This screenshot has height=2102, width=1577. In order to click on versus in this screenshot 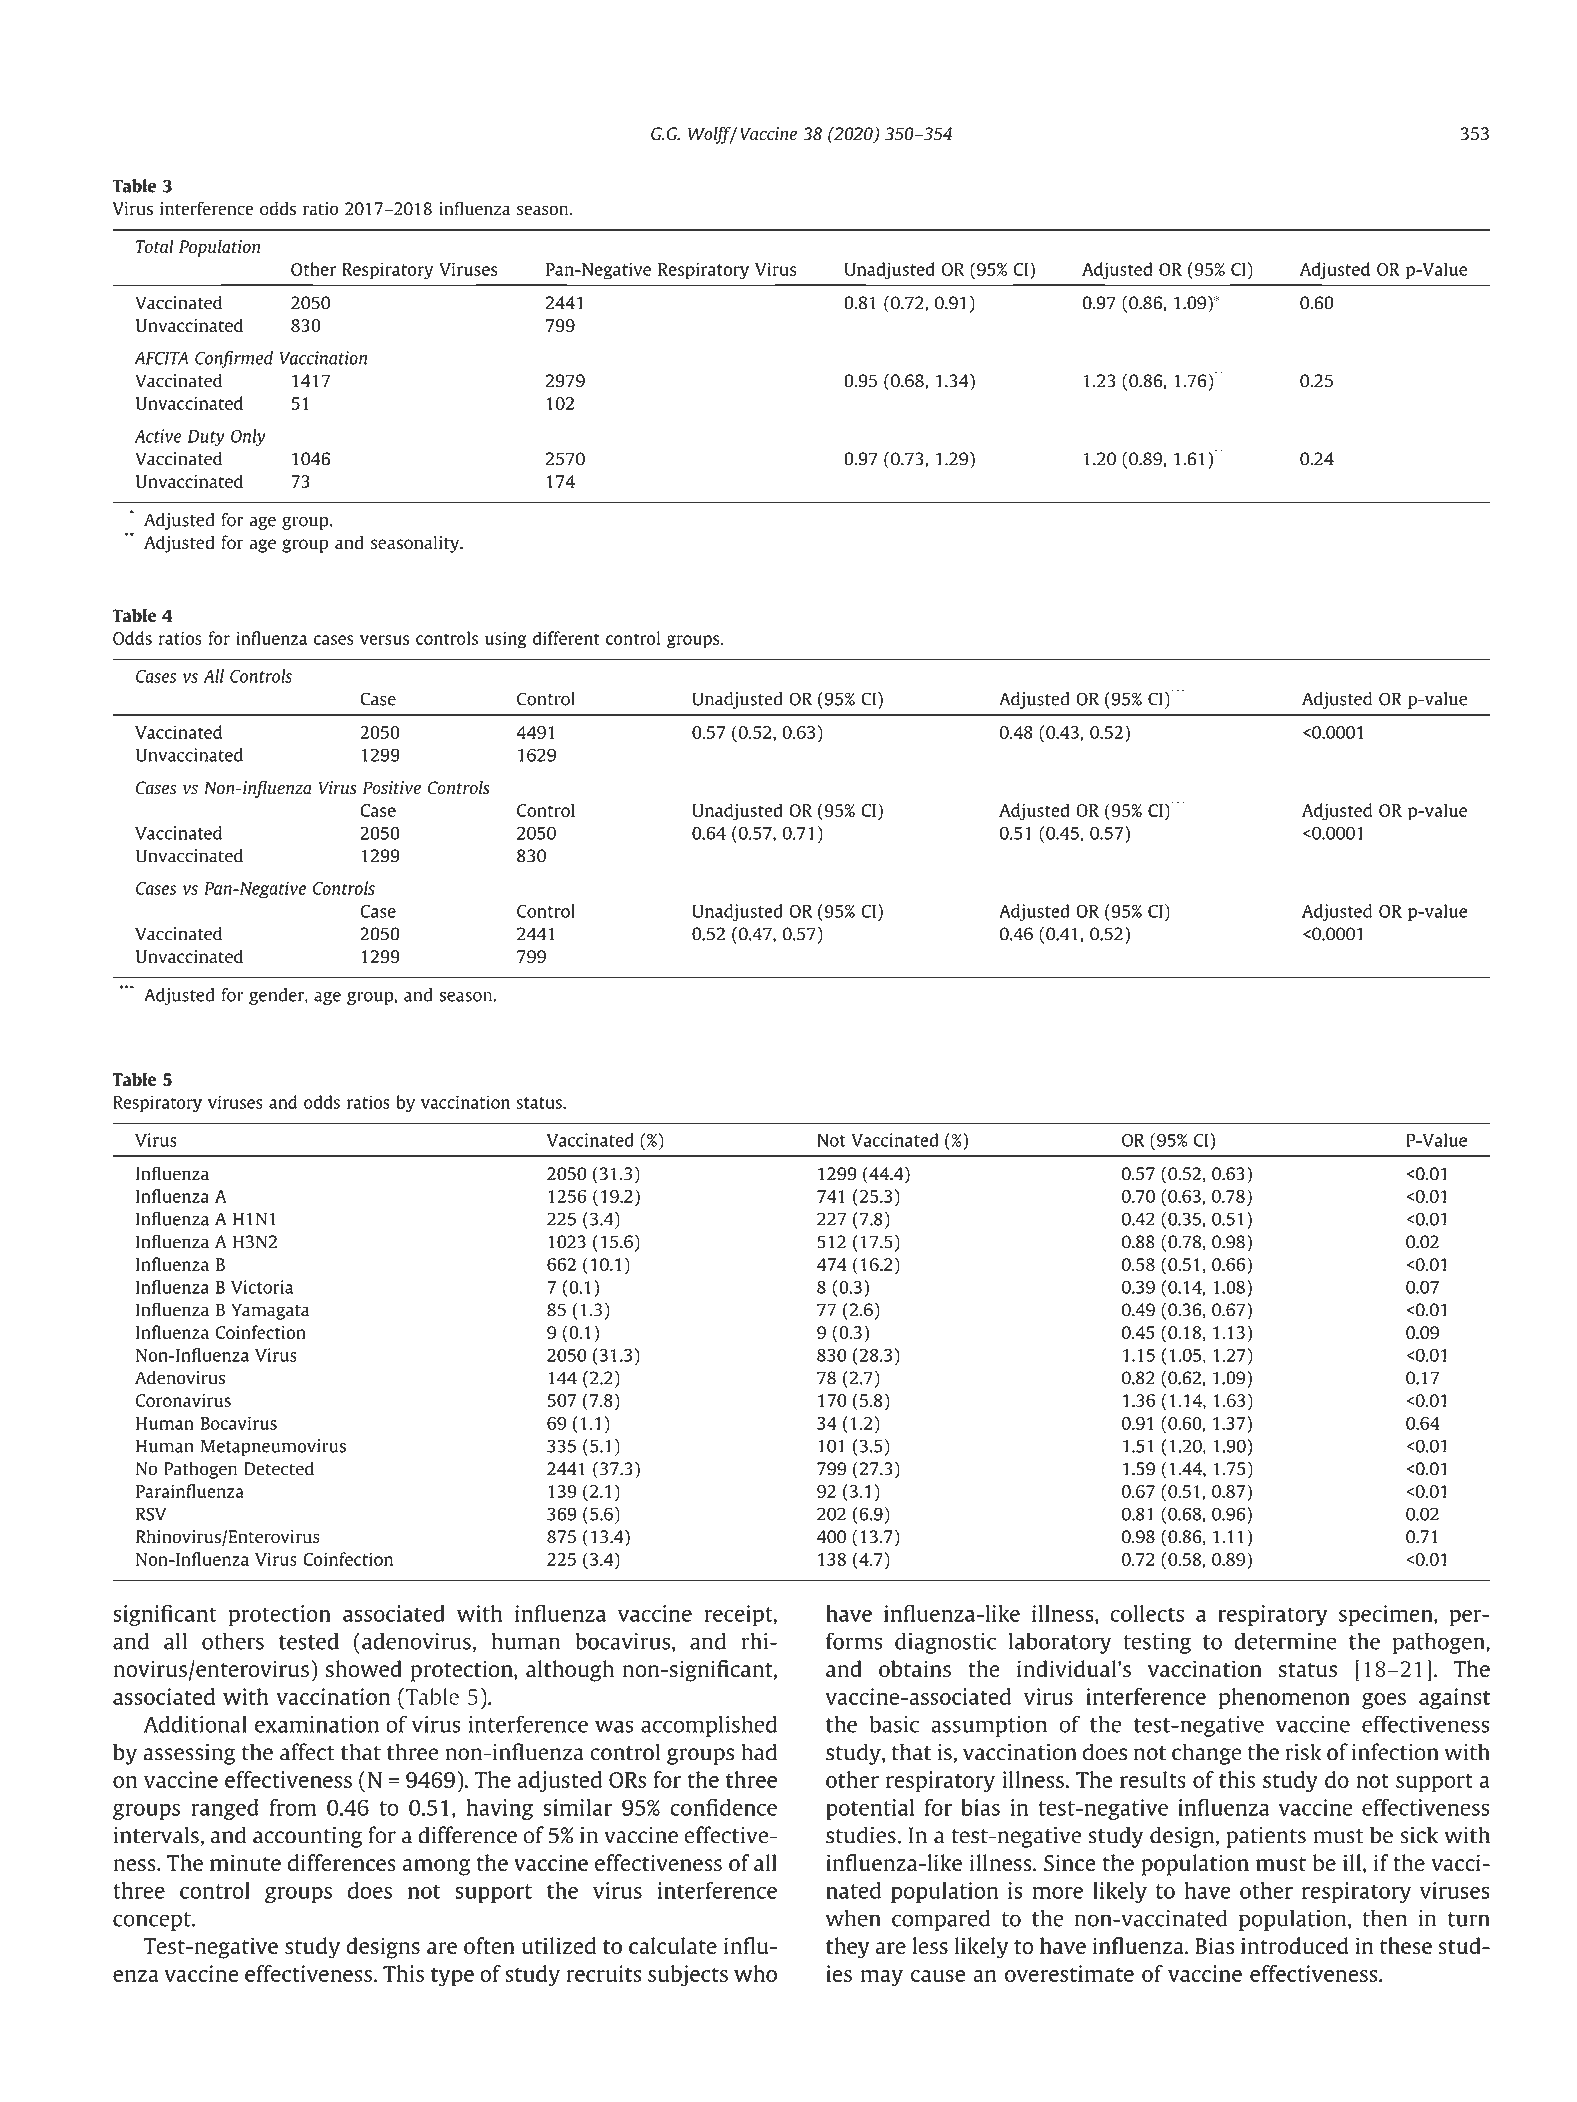, I will do `click(384, 640)`.
